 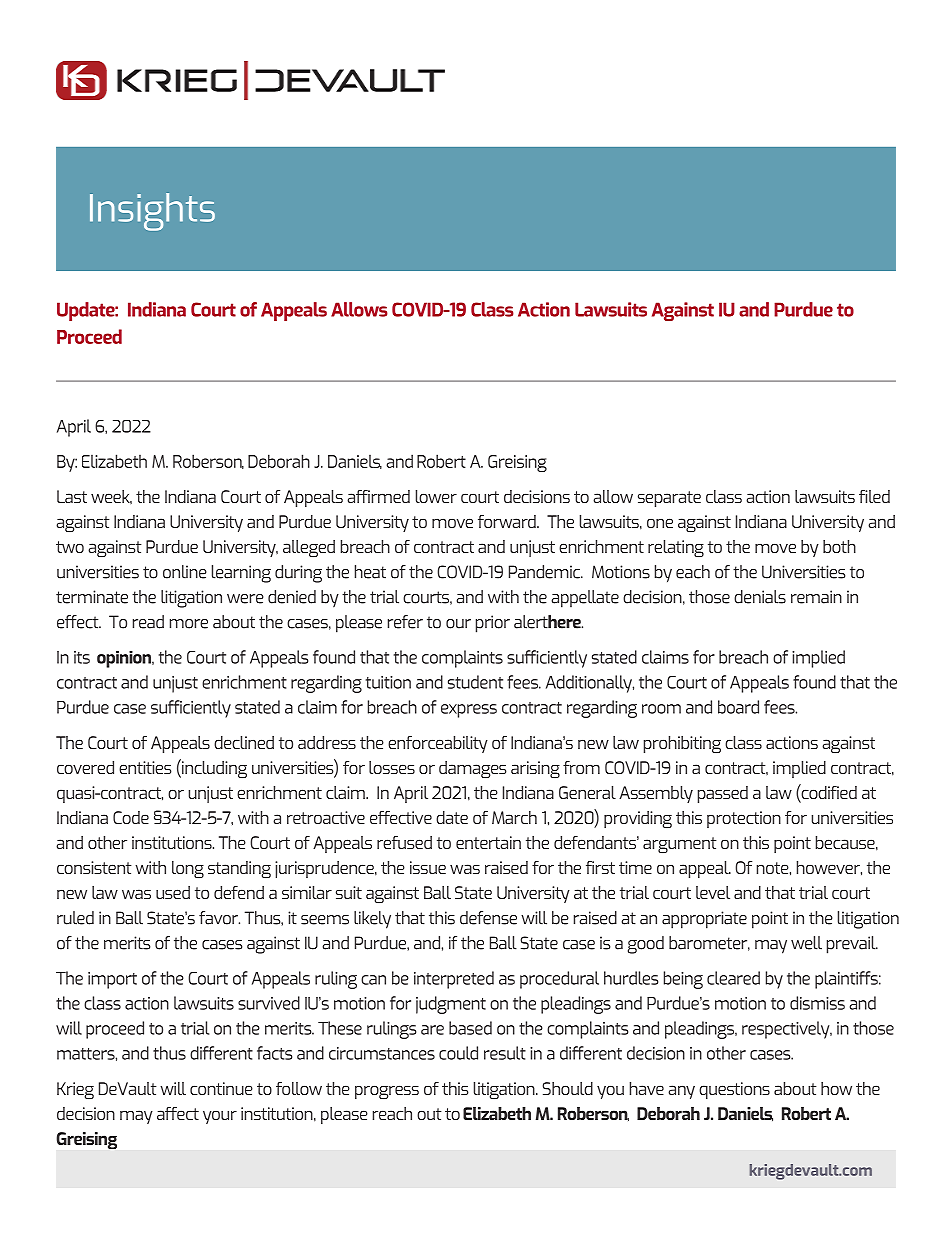 I want to click on separate, so click(x=669, y=499).
